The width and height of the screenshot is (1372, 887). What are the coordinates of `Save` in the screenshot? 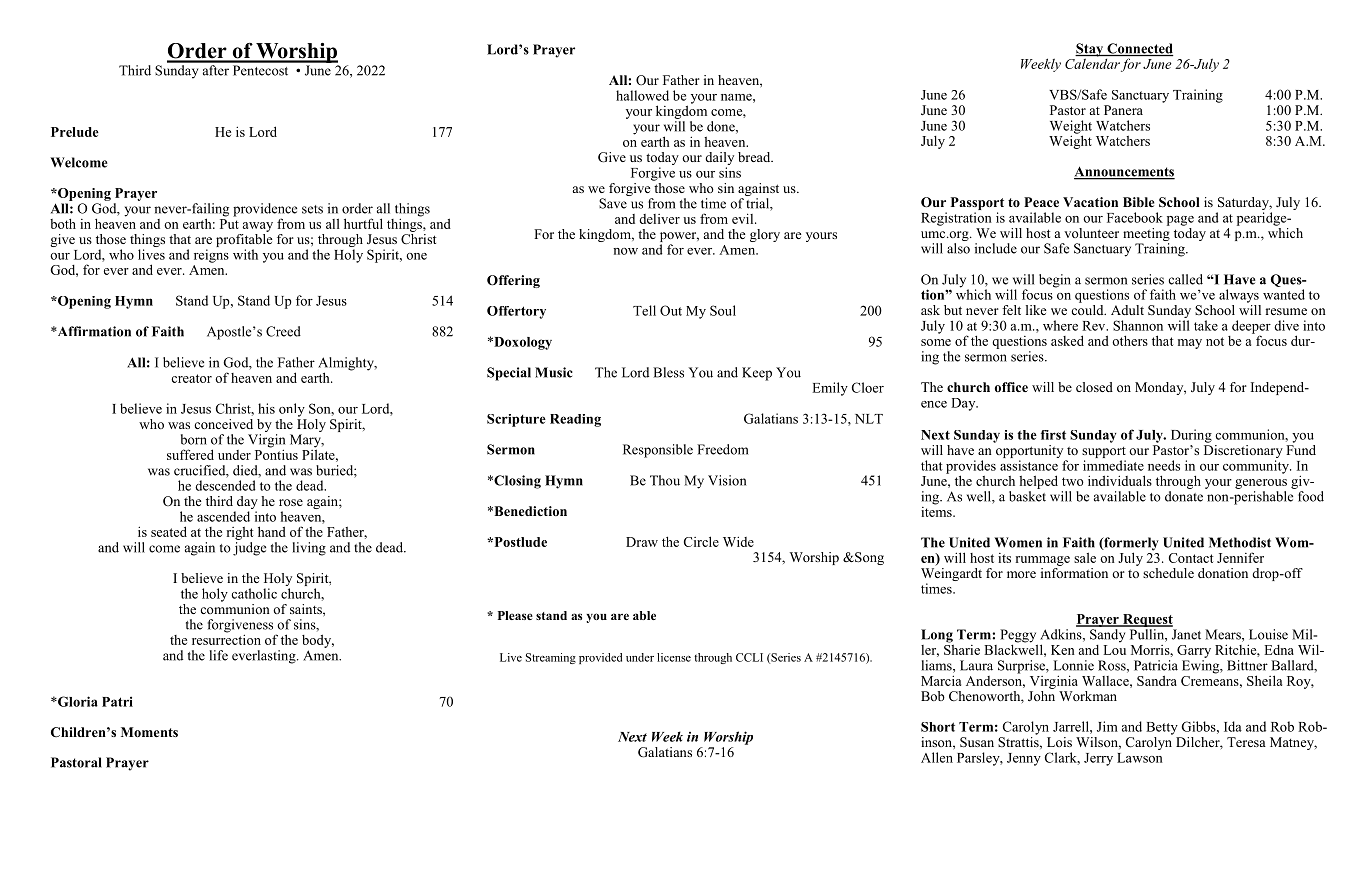 It's located at (613, 203).
